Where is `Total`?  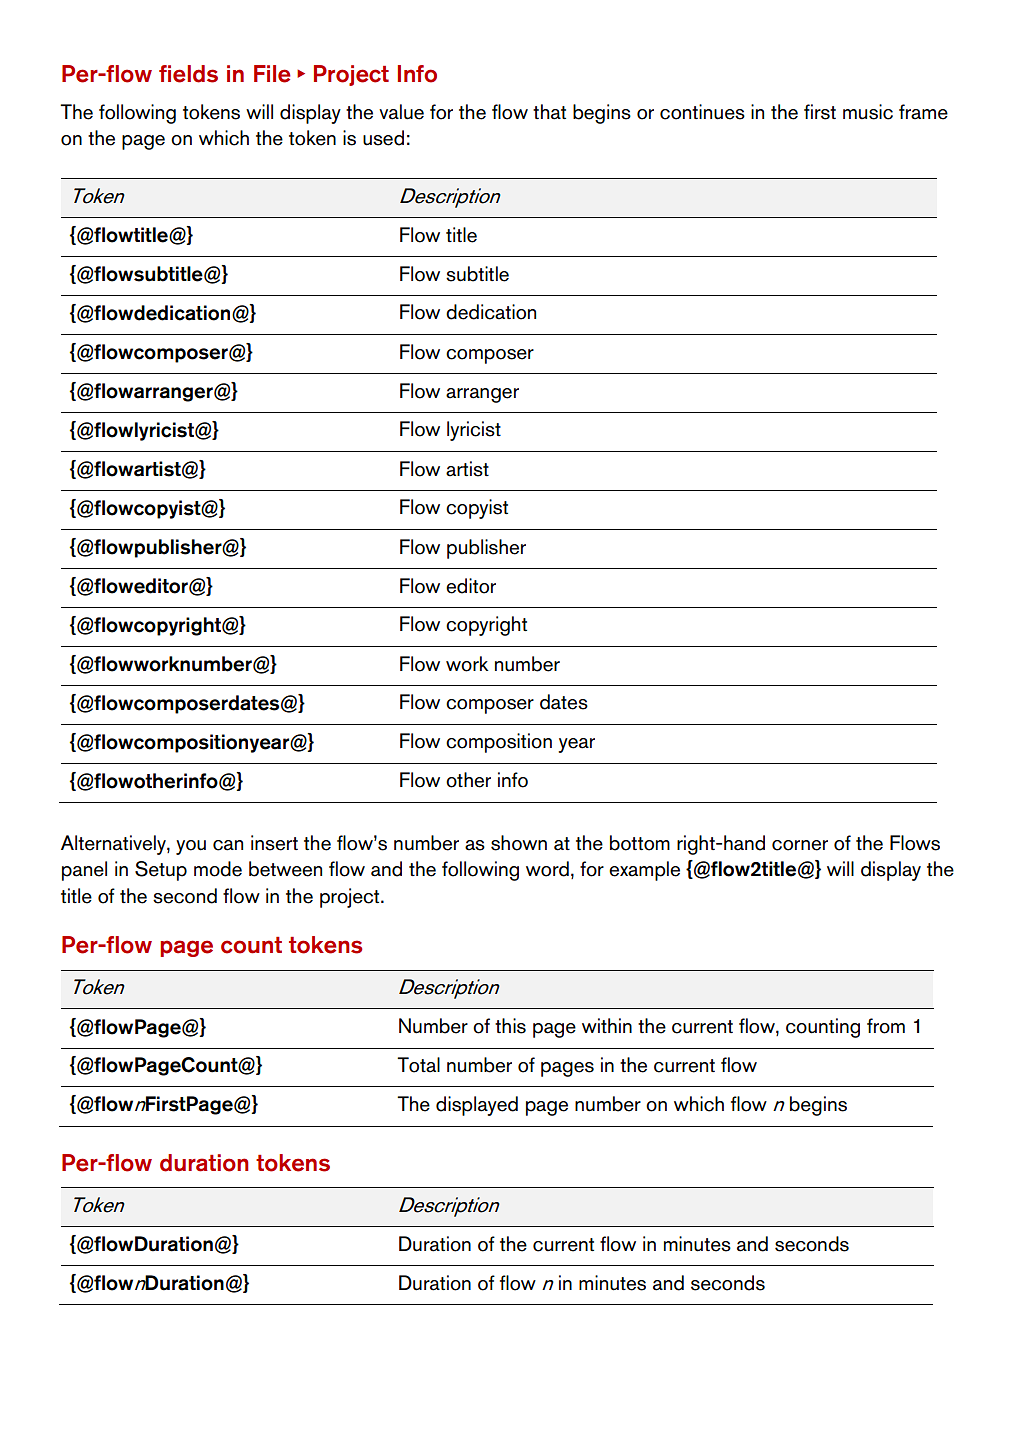 Total is located at coordinates (418, 1065).
